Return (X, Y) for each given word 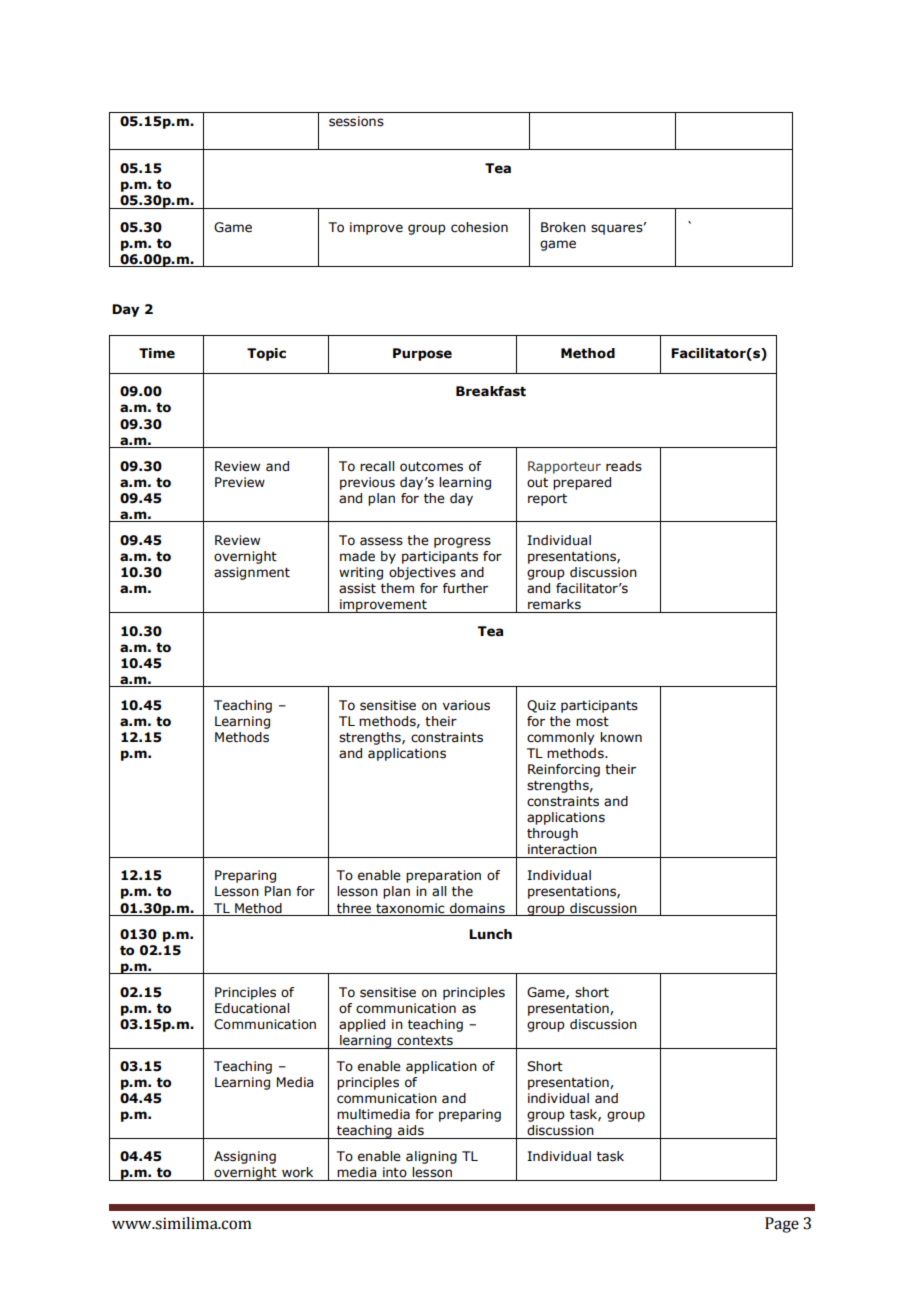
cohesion (479, 227)
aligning (431, 1157)
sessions (356, 121)
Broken (563, 227)
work (297, 1172)
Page (782, 1225)
